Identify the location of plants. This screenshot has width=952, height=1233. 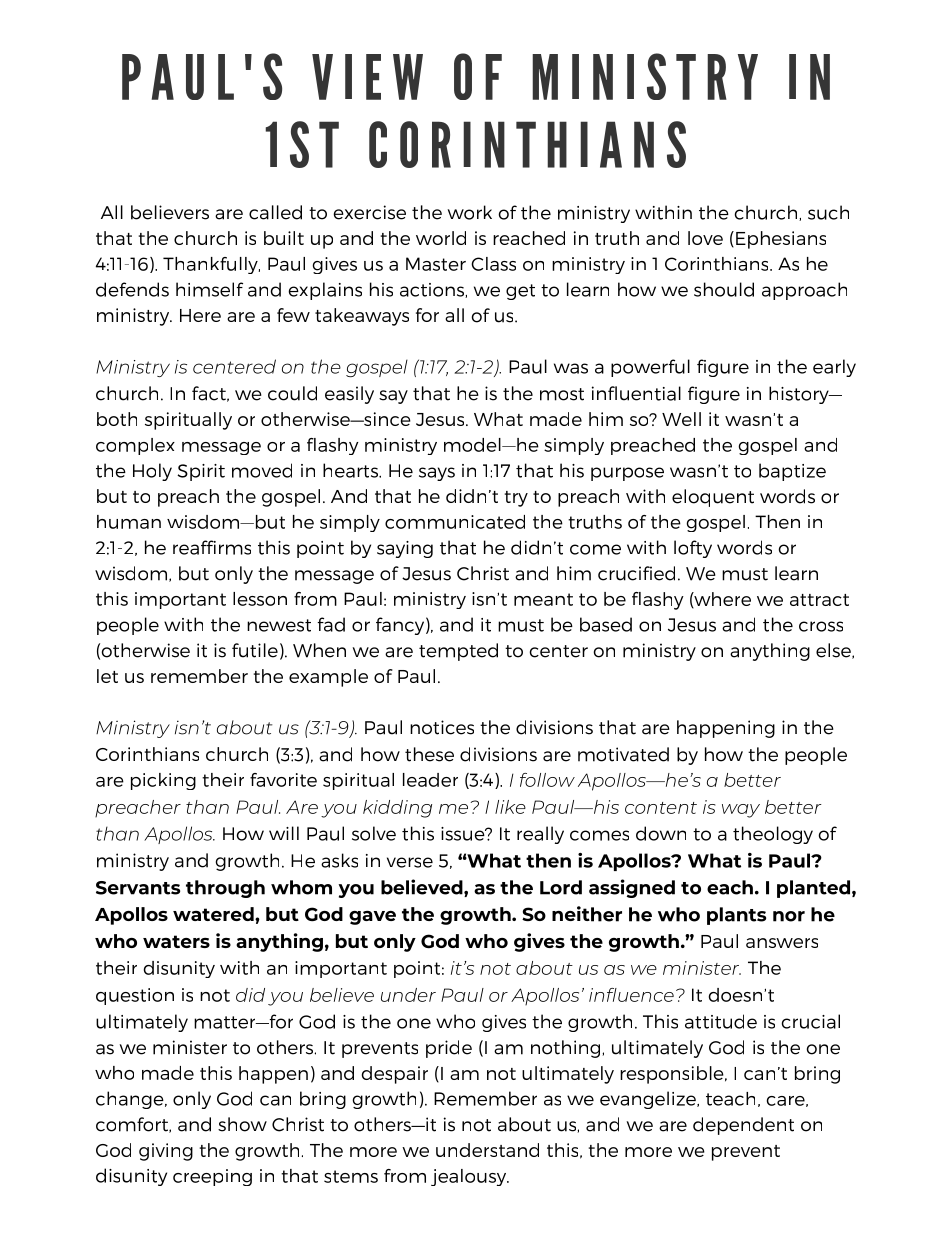
(736, 916).
